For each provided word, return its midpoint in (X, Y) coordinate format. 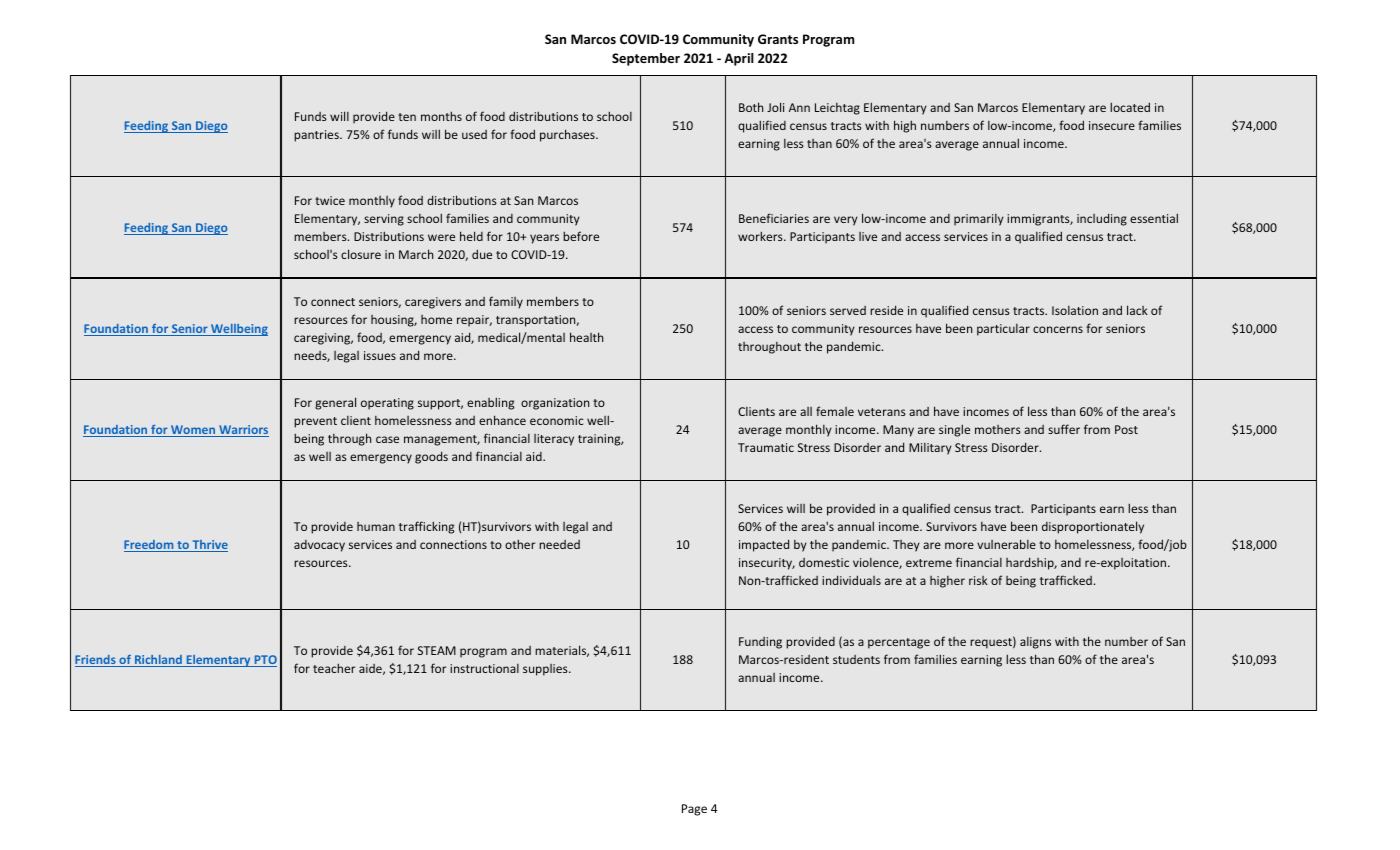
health (586, 337)
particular (1003, 330)
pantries (317, 136)
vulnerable (1006, 544)
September (646, 59)
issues (380, 355)
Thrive (209, 546)
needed (559, 544)
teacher (334, 668)
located (1130, 107)
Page (694, 810)
